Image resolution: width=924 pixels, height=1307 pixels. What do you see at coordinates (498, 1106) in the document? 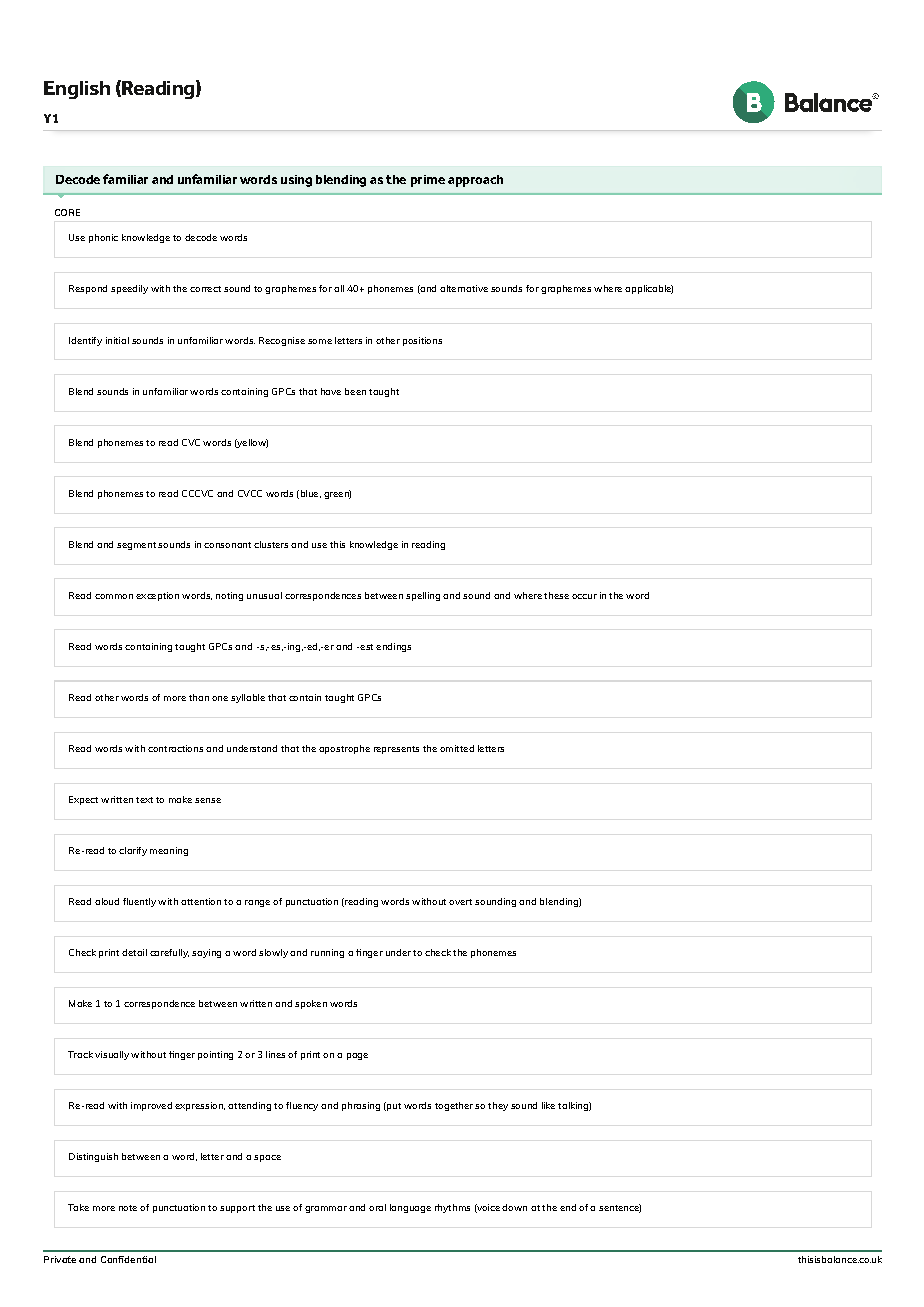
I see `they` at bounding box center [498, 1106].
